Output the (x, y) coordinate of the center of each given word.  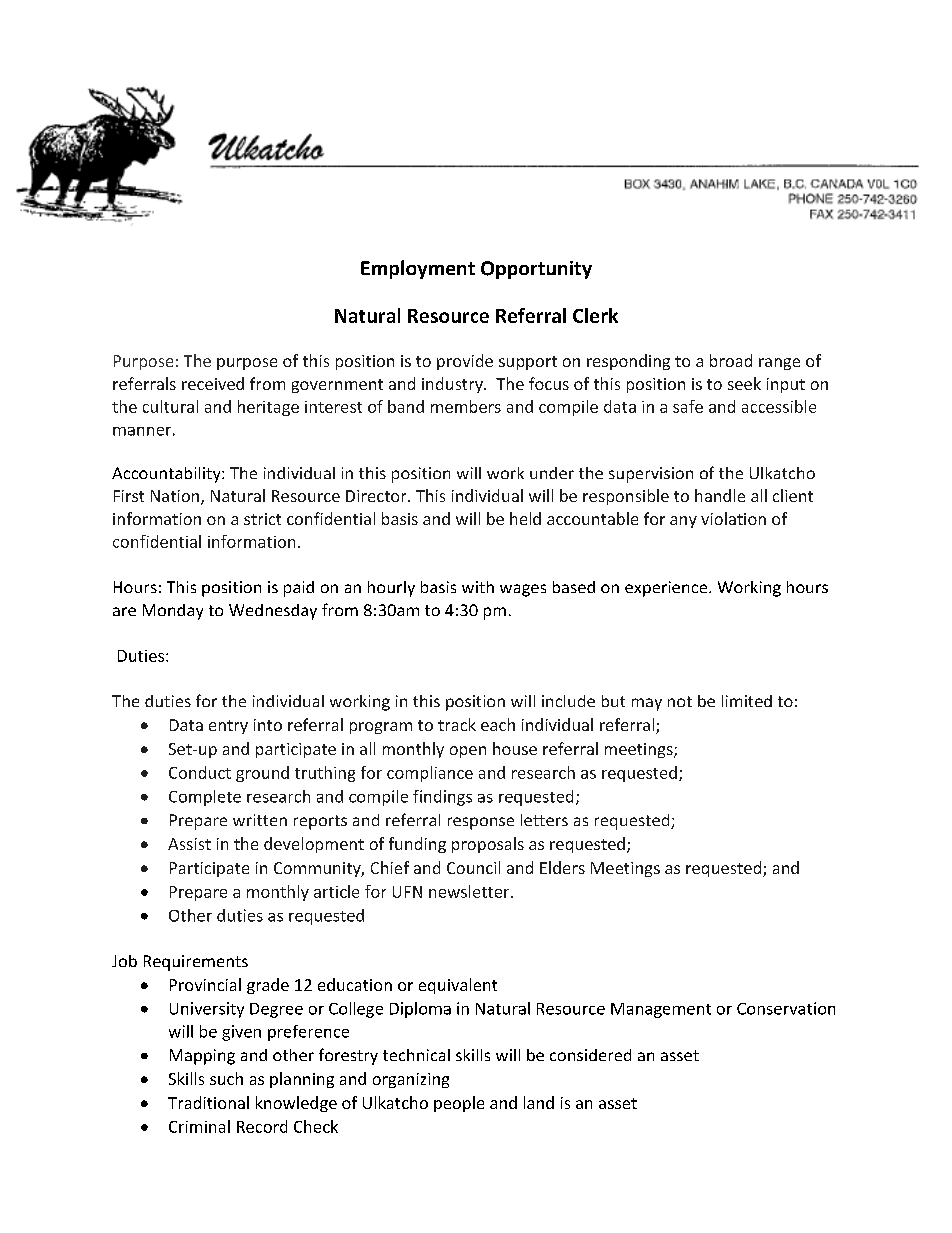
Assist (189, 844)
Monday (173, 612)
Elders (562, 867)
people (459, 1104)
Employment (418, 269)
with (478, 587)
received (213, 383)
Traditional (208, 1102)
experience (667, 589)
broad (731, 360)
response (481, 823)
